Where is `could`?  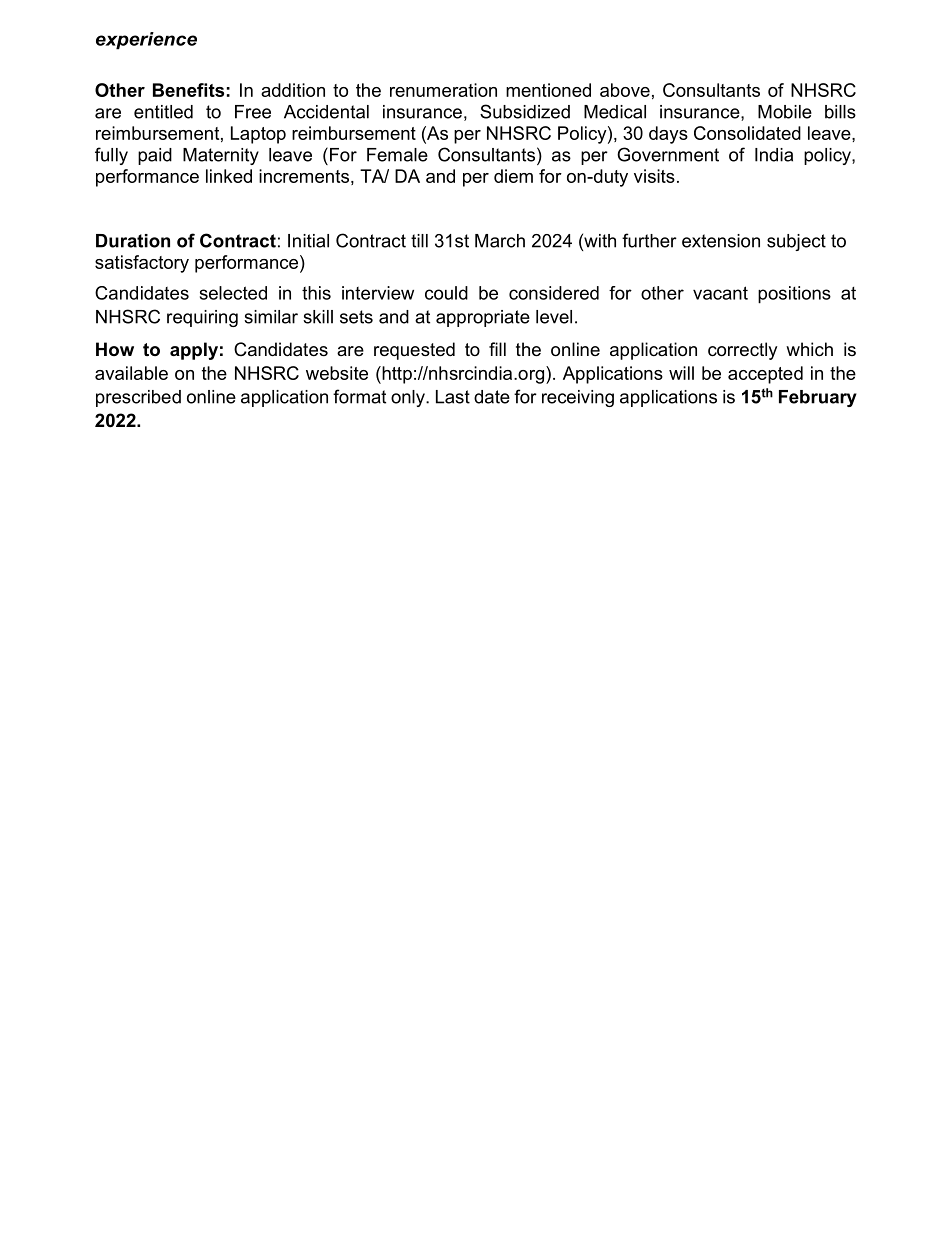
could is located at coordinates (446, 293).
